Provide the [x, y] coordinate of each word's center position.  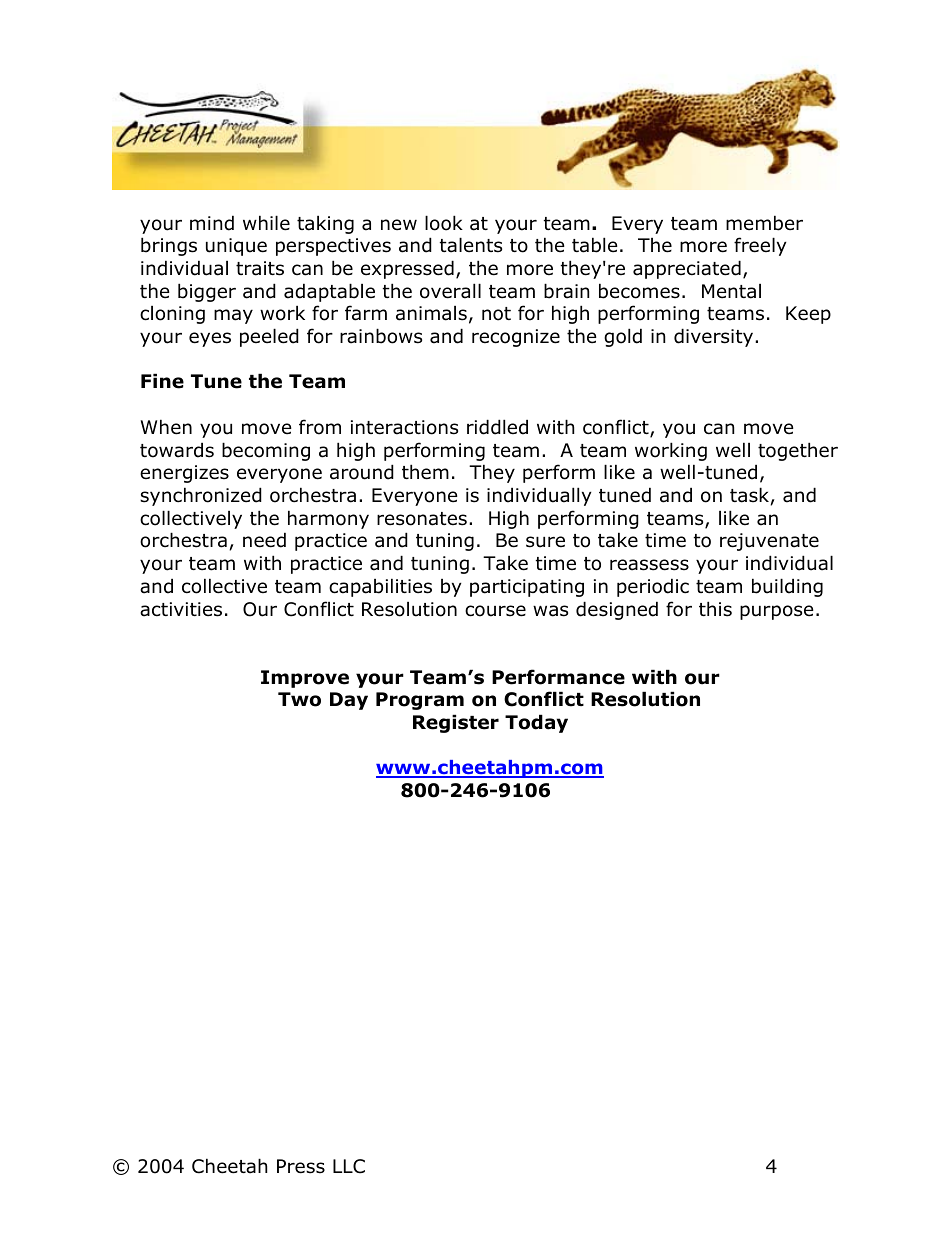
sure [545, 542]
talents [471, 245]
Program [420, 701]
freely [760, 246]
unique [236, 247]
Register [456, 723]
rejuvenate [769, 542]
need [264, 540]
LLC [349, 1166]
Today [536, 723]
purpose [777, 612]
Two [299, 699]
